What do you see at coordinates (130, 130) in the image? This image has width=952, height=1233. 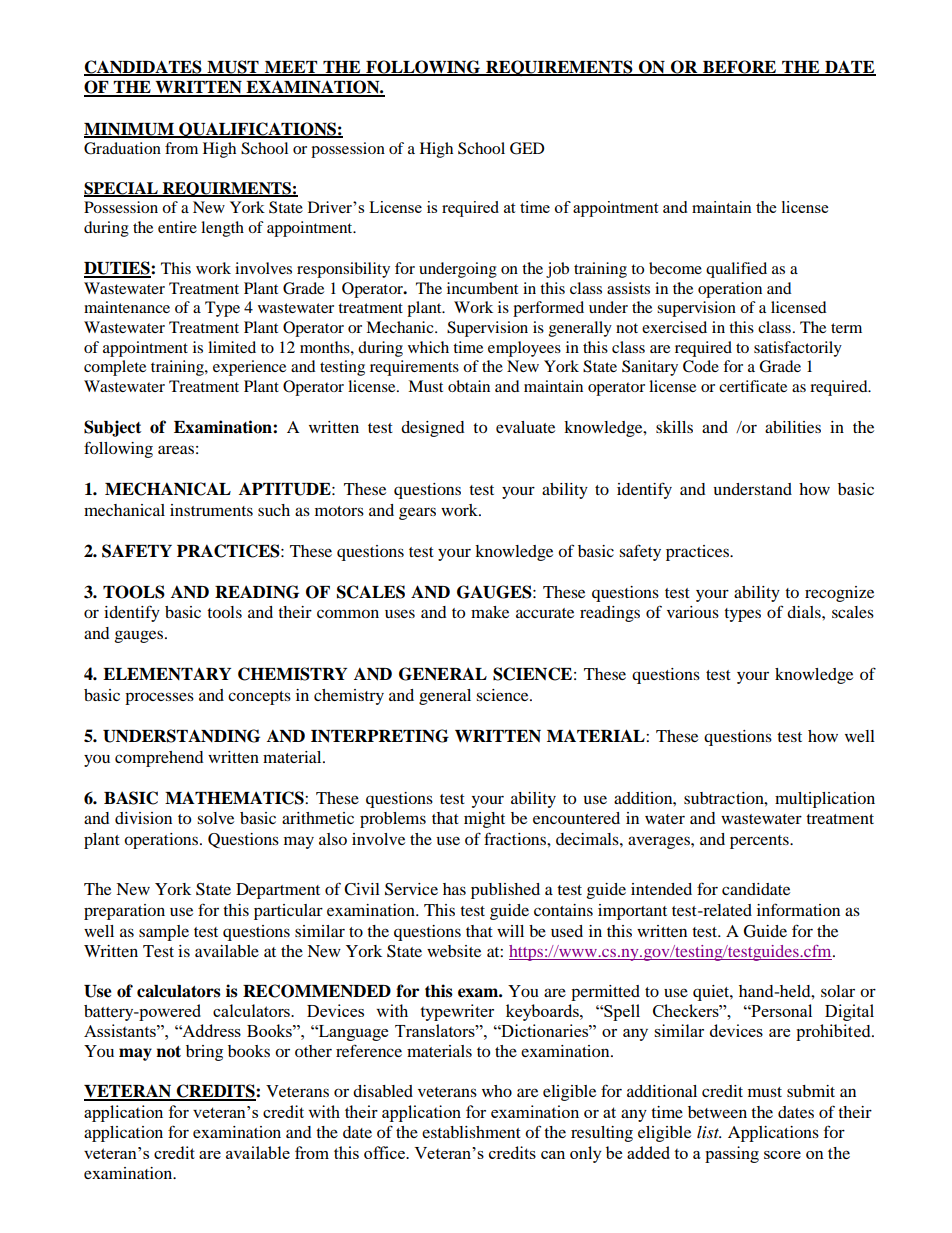 I see `MINIMUM` at bounding box center [130, 130].
